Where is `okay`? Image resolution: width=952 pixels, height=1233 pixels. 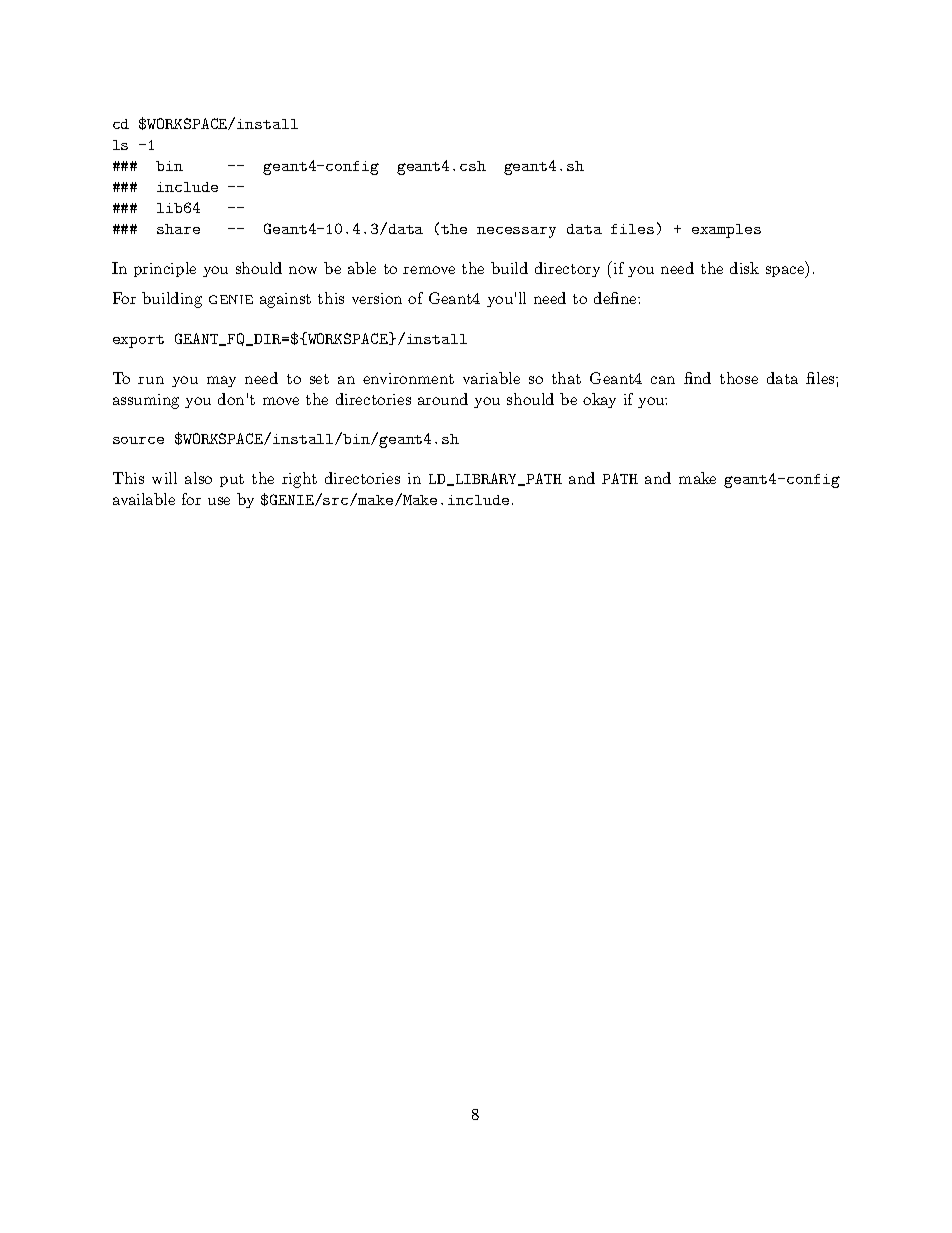 okay is located at coordinates (599, 400).
